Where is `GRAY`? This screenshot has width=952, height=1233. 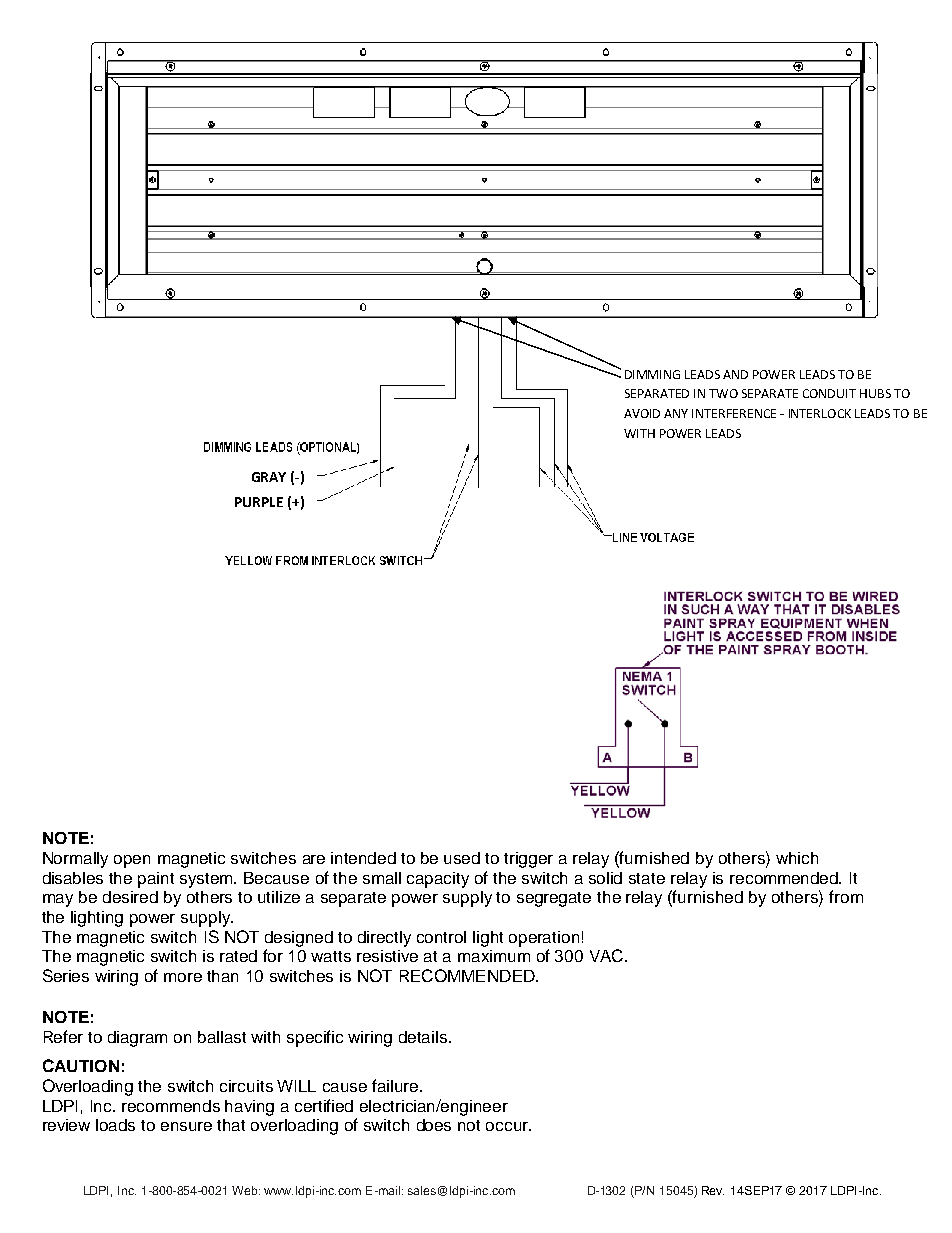 GRAY is located at coordinates (269, 477).
